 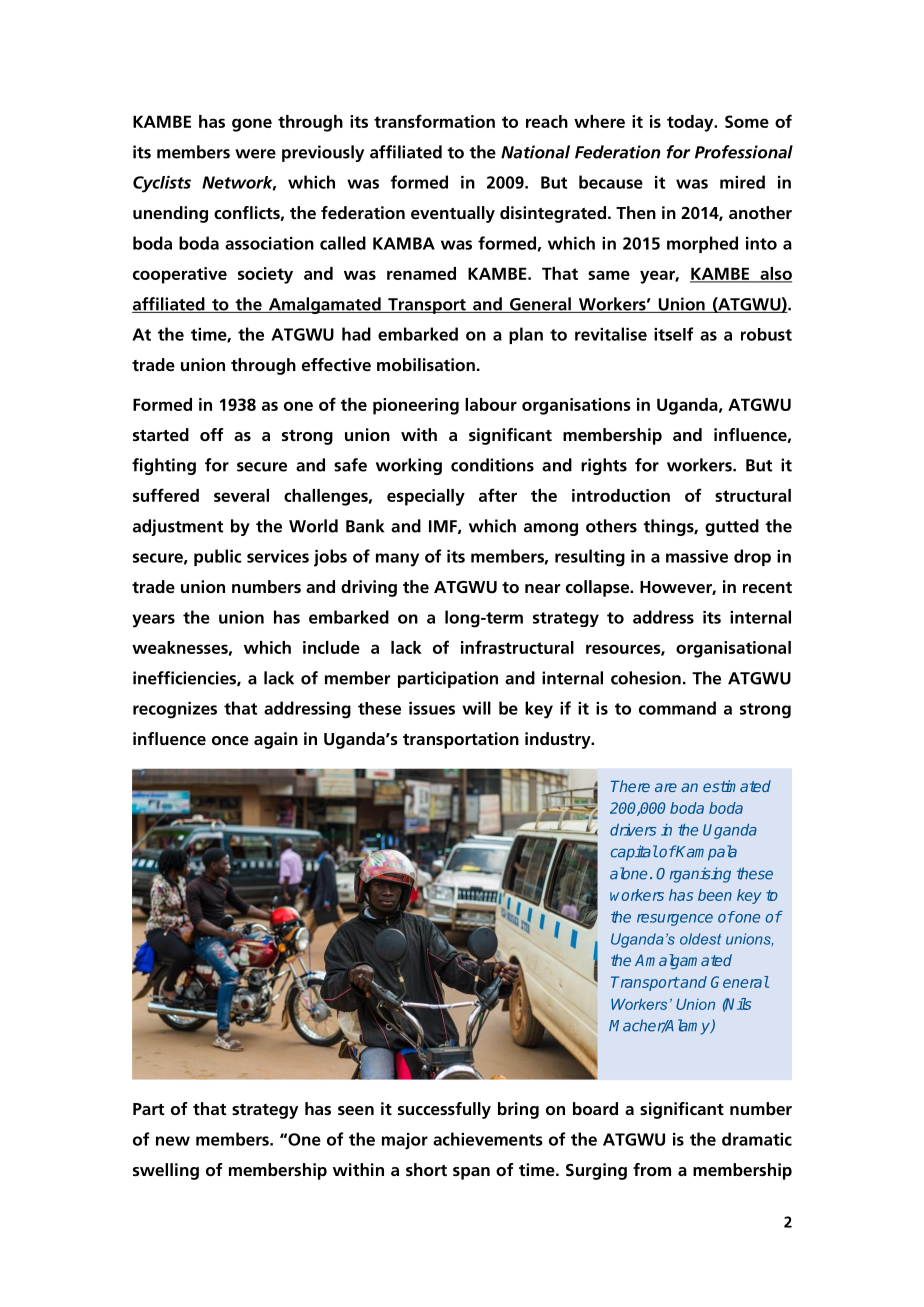 What do you see at coordinates (230, 740) in the screenshot?
I see `once` at bounding box center [230, 740].
